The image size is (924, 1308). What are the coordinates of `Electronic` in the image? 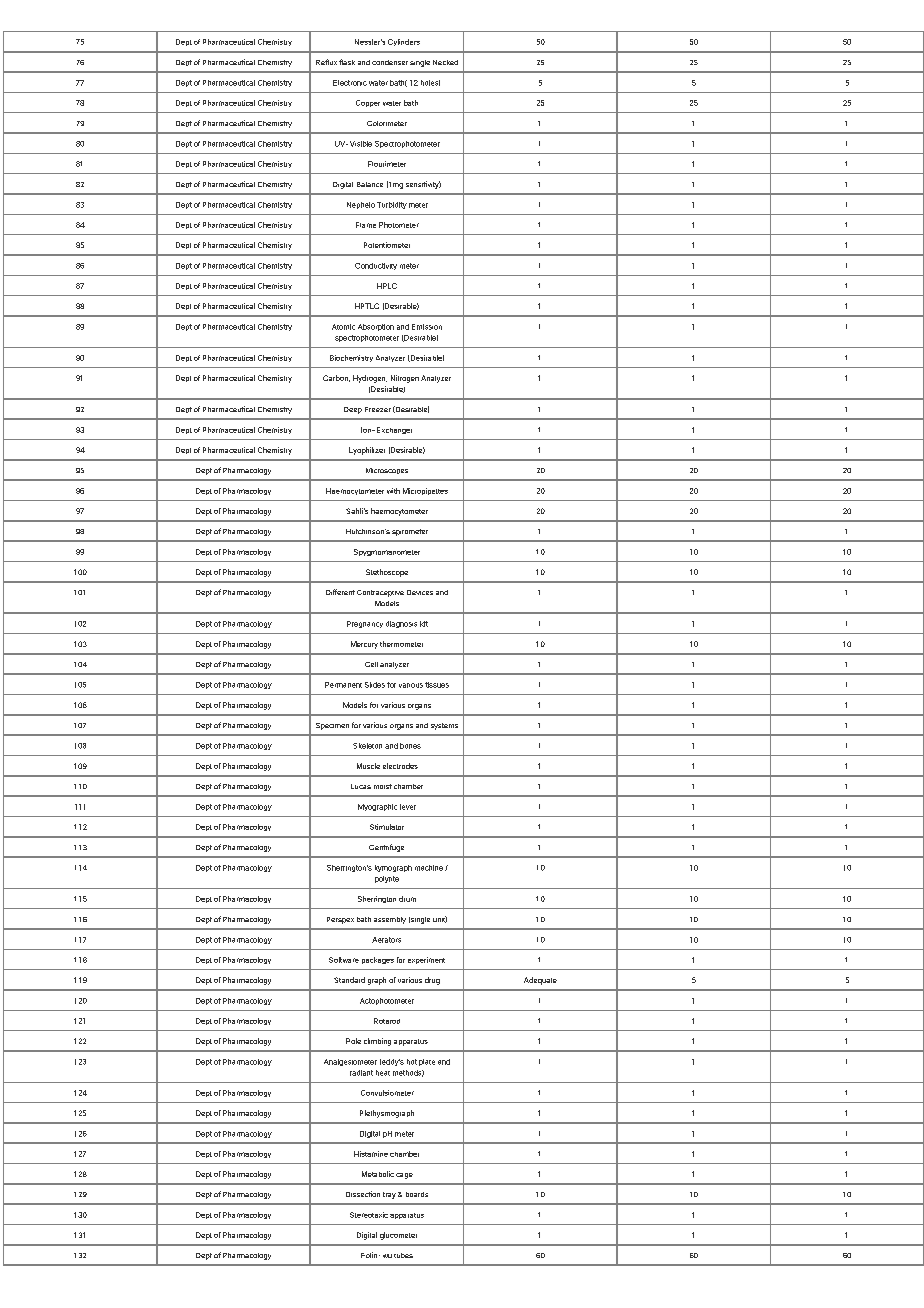 It's located at (350, 83).
